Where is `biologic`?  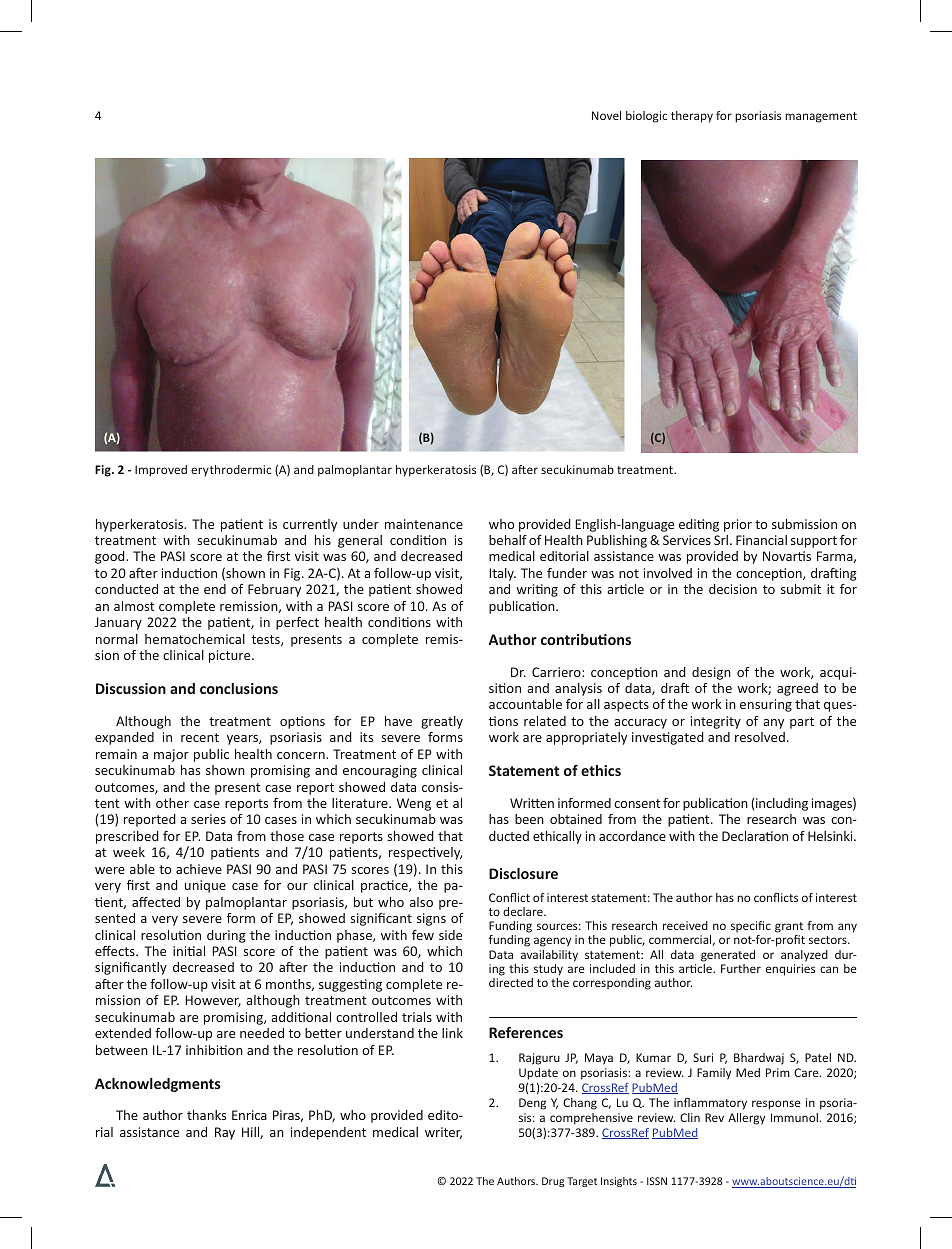
biologic is located at coordinates (646, 117).
